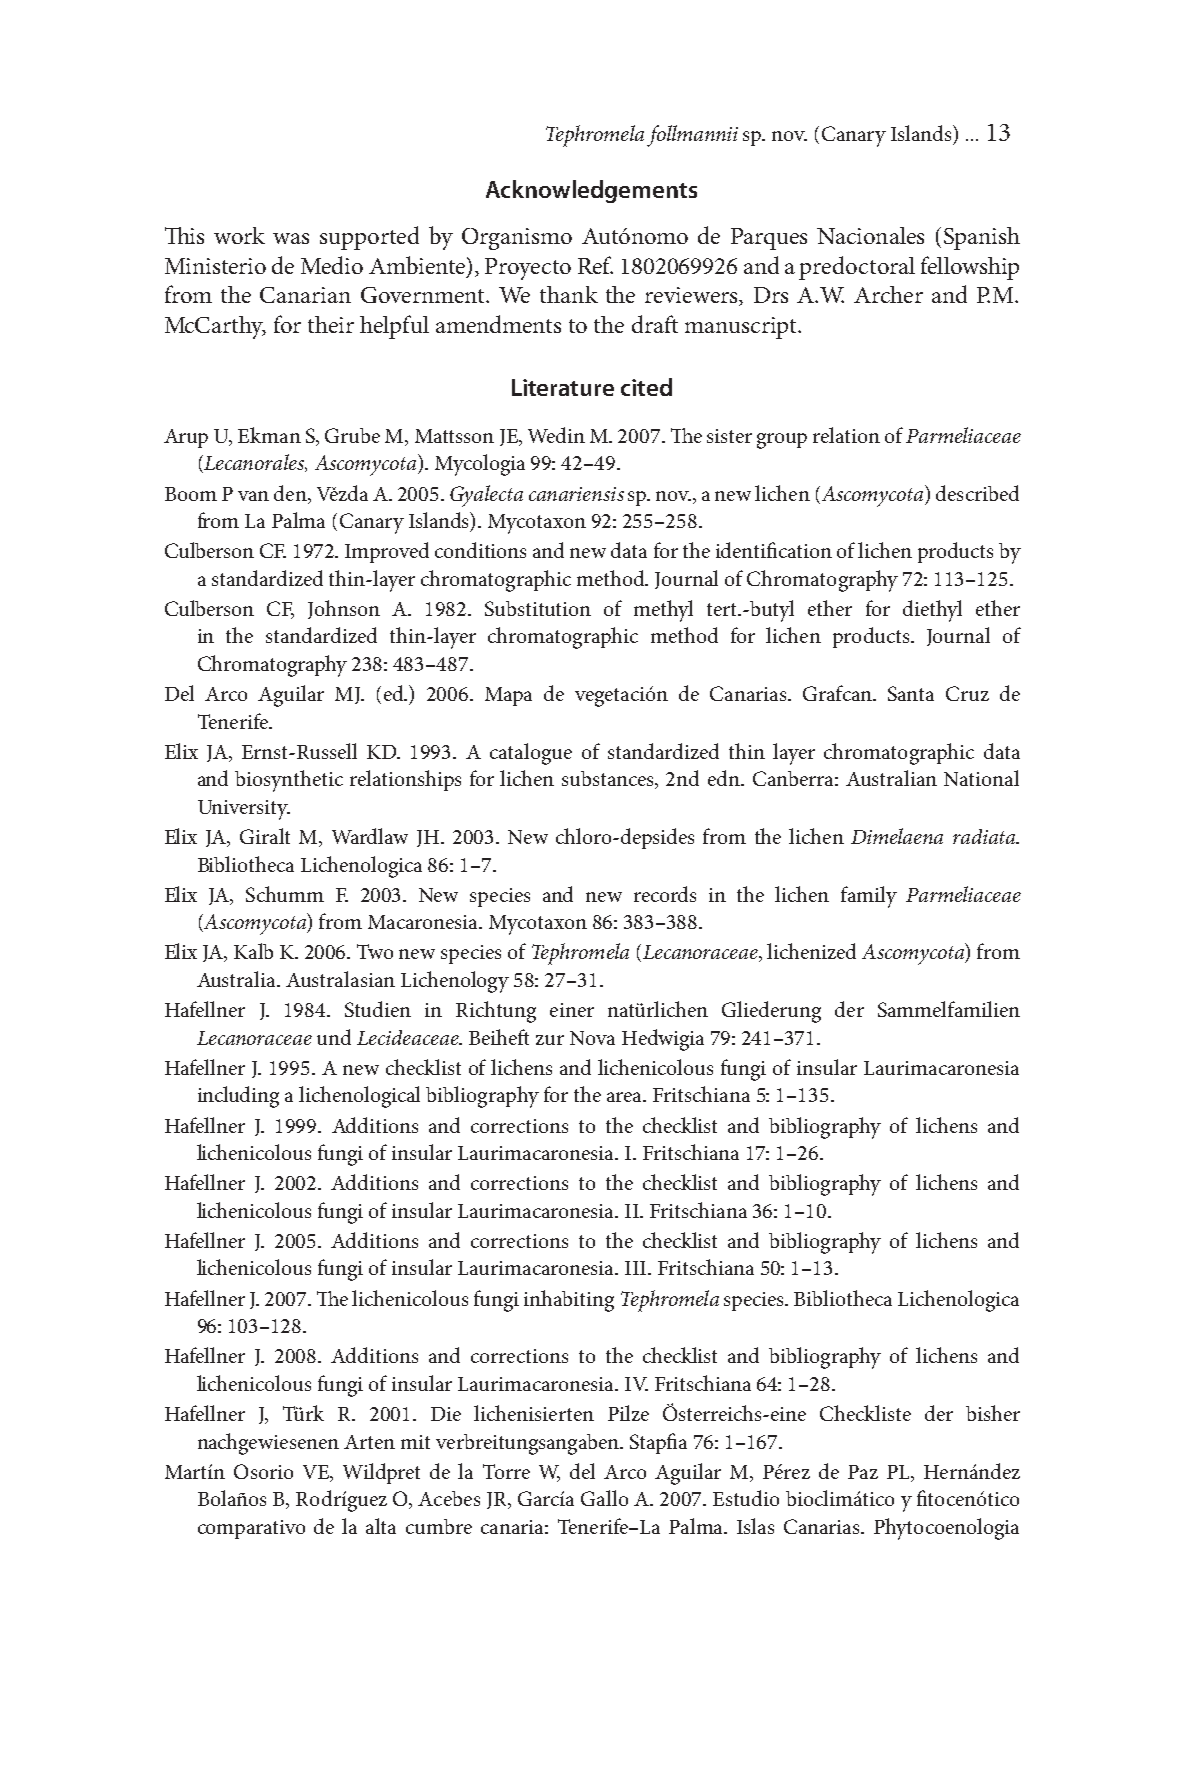 This screenshot has height=1776, width=1184. I want to click on University, so click(244, 810).
